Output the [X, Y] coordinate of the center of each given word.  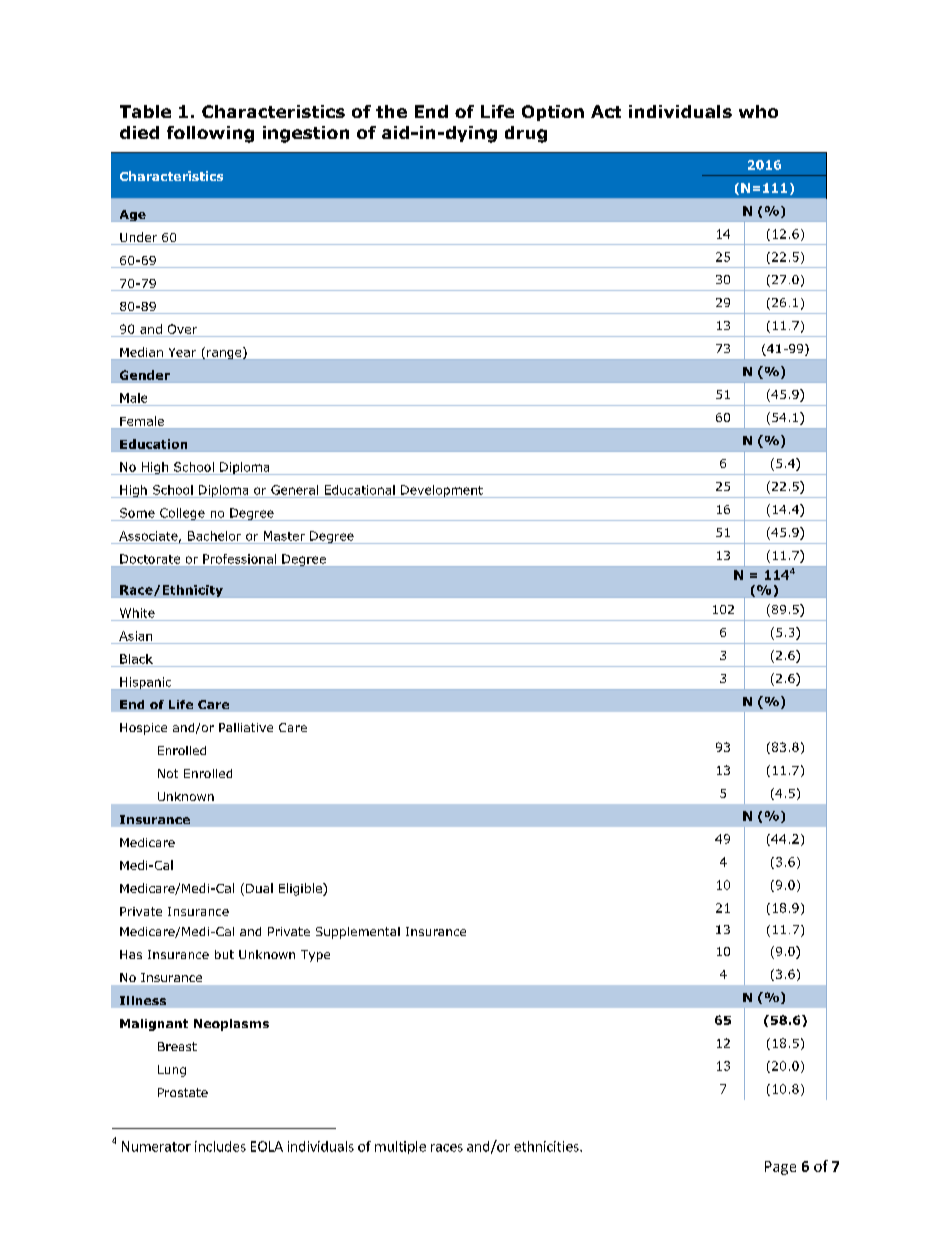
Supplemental [358, 933]
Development [442, 491]
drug [526, 134]
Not [168, 773]
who [758, 111]
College [182, 514]
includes [220, 1146]
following [210, 134]
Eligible [301, 889]
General [294, 490]
